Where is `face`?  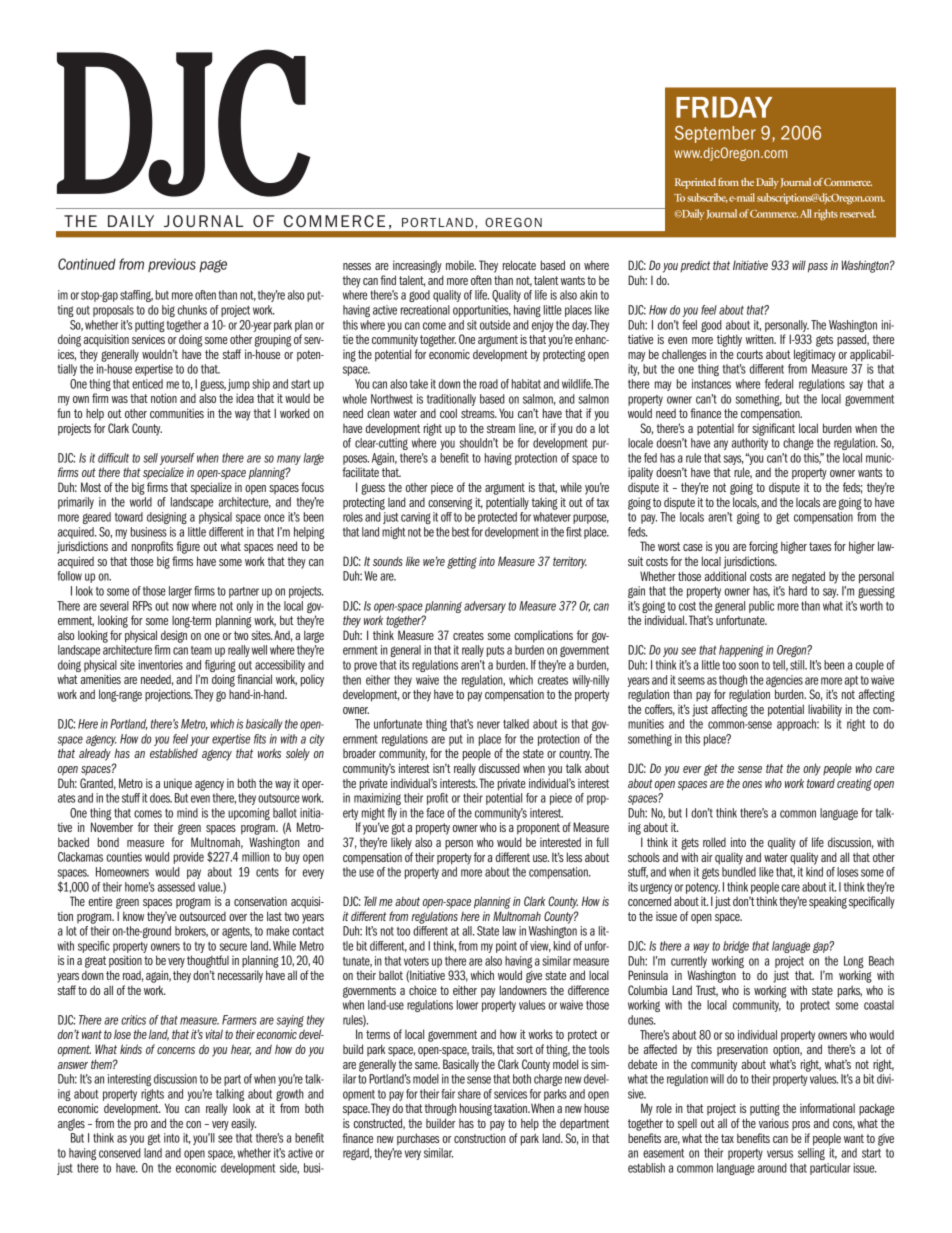 face is located at coordinates (435, 813).
